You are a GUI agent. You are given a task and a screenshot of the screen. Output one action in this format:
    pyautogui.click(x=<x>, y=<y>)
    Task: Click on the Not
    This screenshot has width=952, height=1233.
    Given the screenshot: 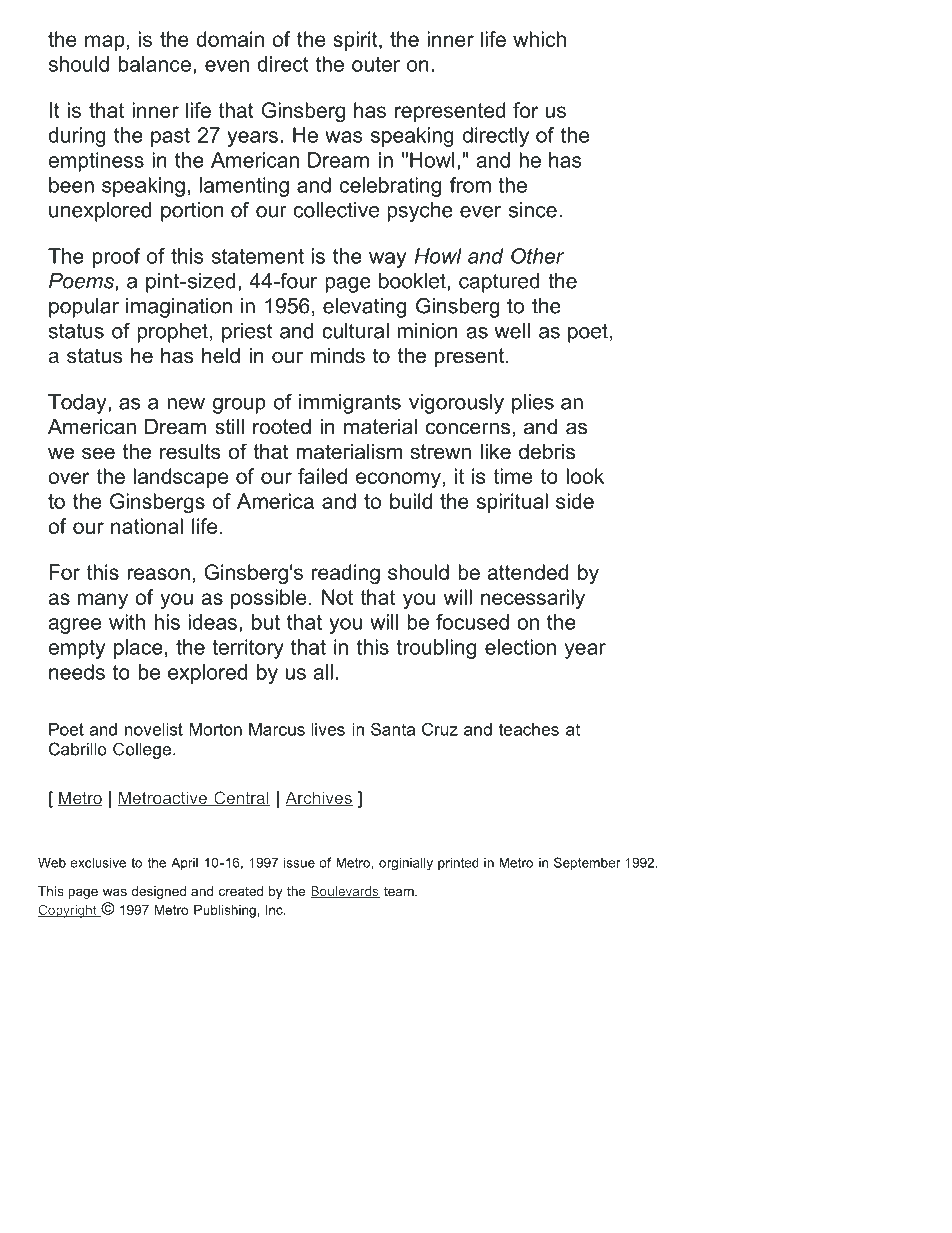 What is the action you would take?
    pyautogui.click(x=337, y=597)
